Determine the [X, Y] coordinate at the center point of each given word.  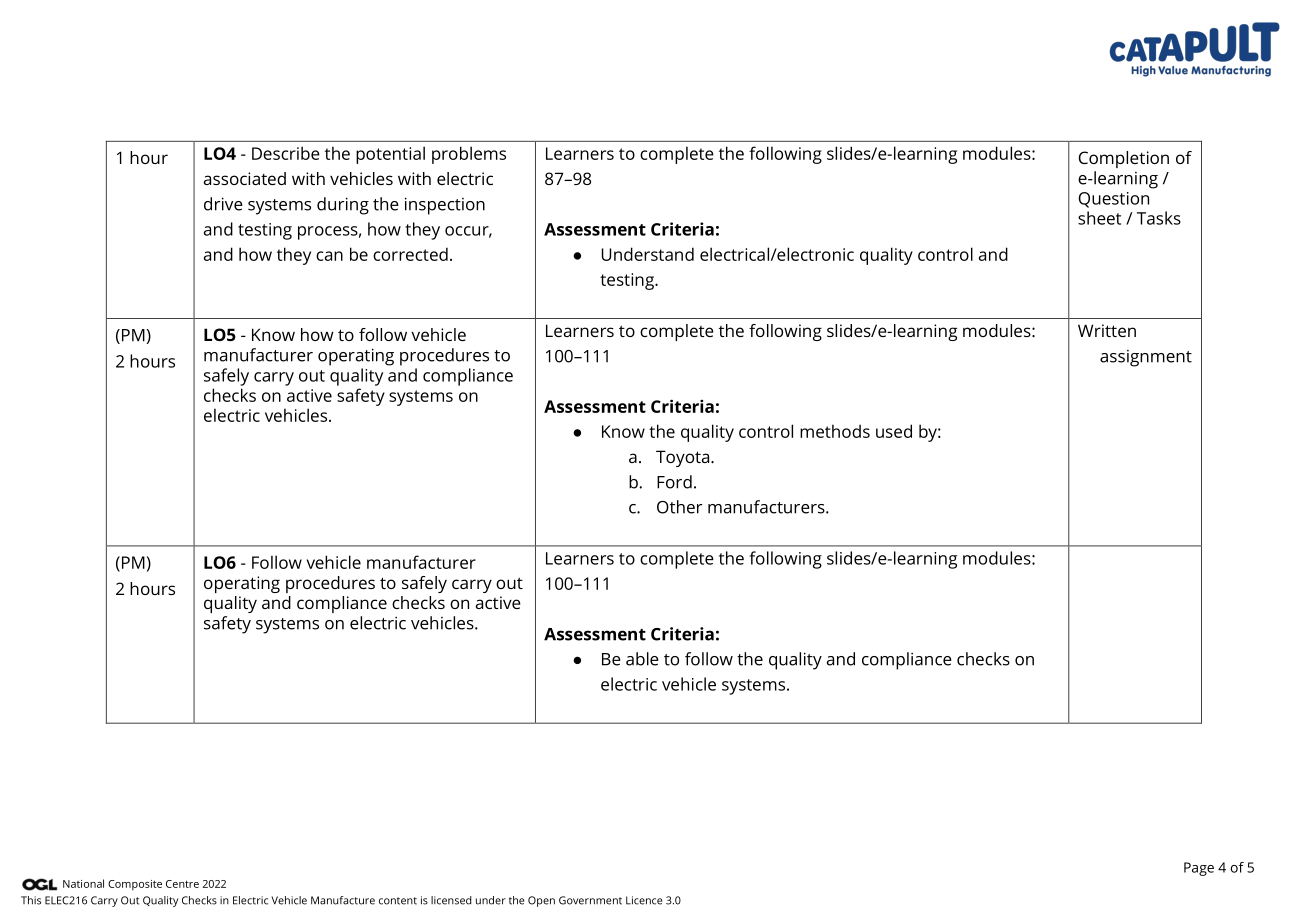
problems [469, 155]
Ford [674, 482]
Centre [182, 884]
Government [590, 900]
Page [1199, 869]
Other [679, 507]
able [642, 659]
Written [1107, 330]
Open [541, 901]
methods [835, 431]
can [329, 256]
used [894, 431]
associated [245, 178]
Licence [644, 900]
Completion [1124, 159]
